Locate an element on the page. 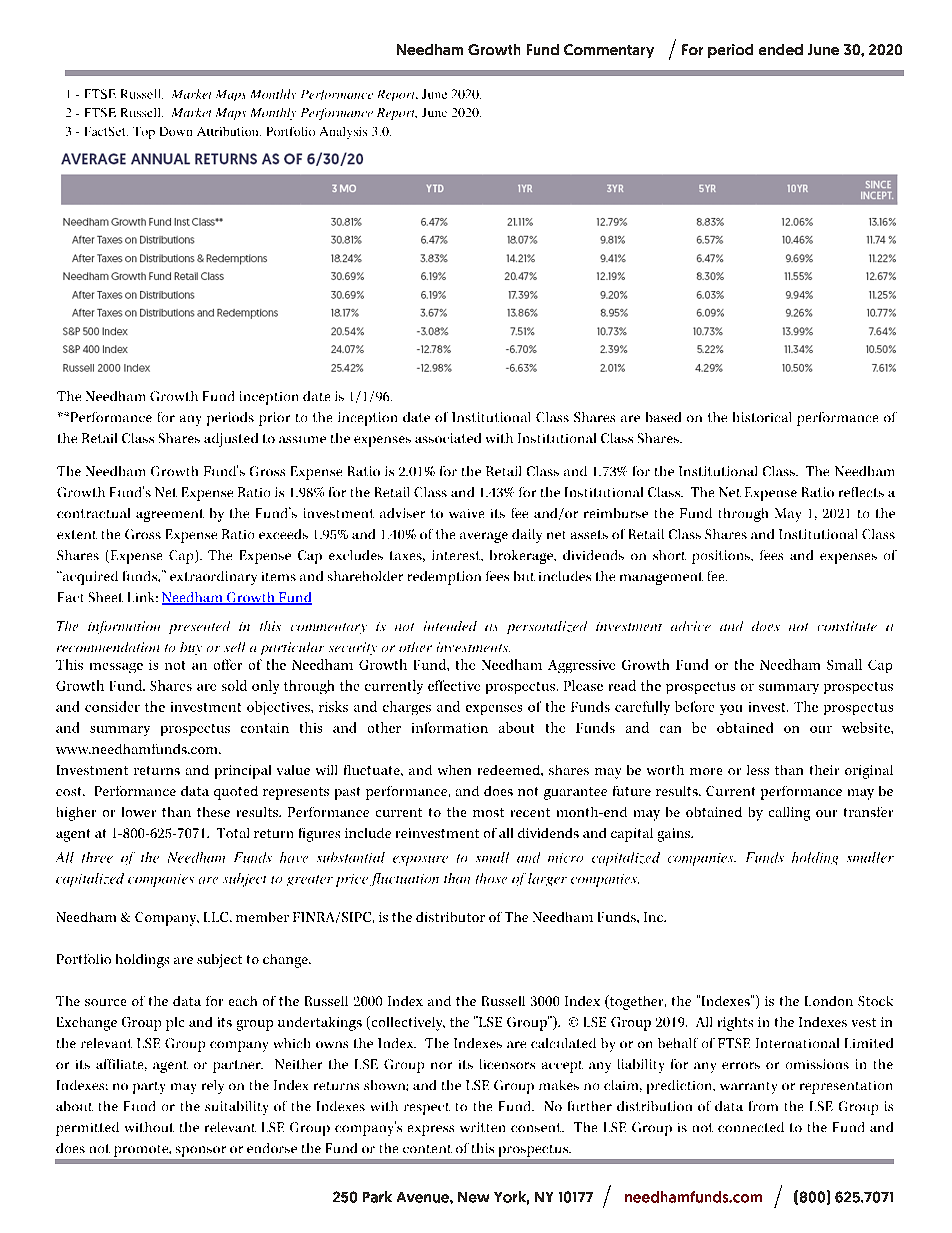 The height and width of the page is (1233, 952). Analysis is located at coordinates (343, 133).
